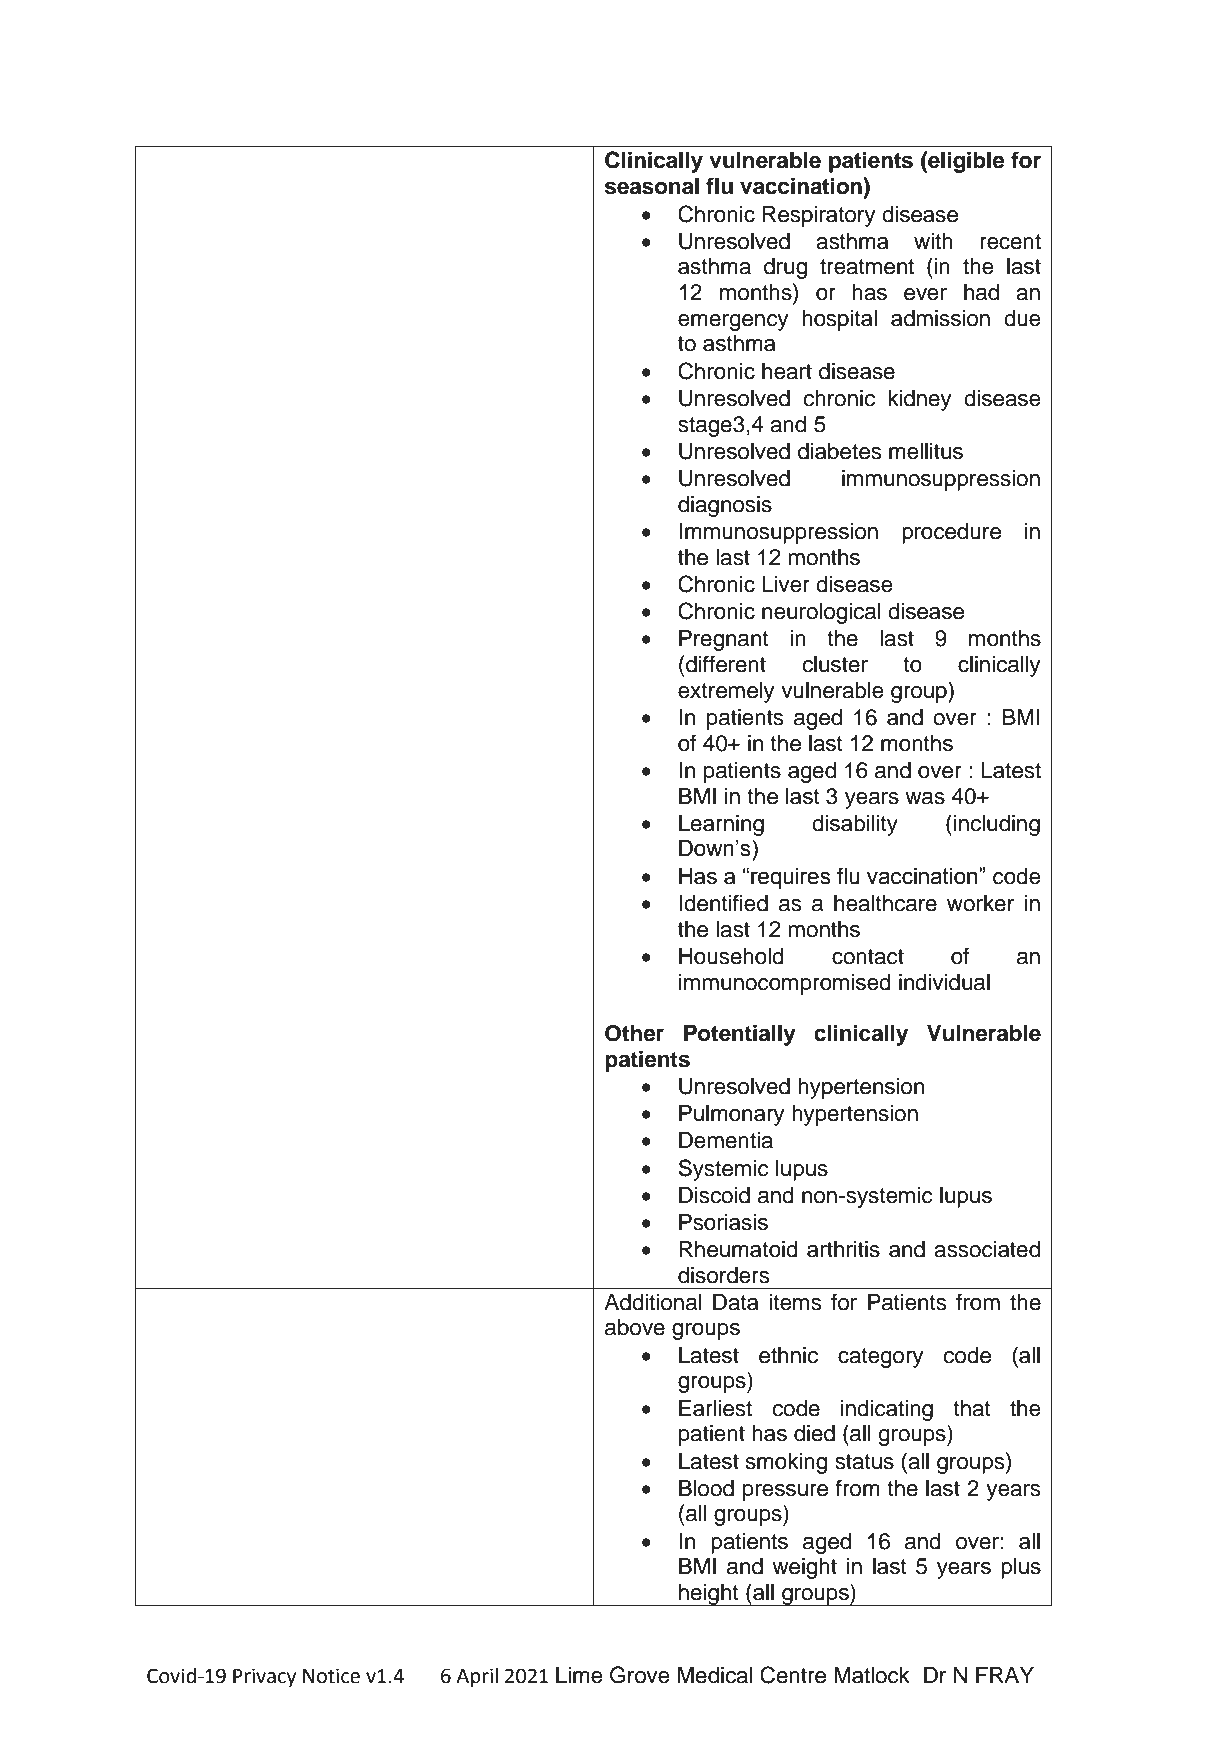 The height and width of the image is (1762, 1210). I want to click on individual, so click(944, 982).
